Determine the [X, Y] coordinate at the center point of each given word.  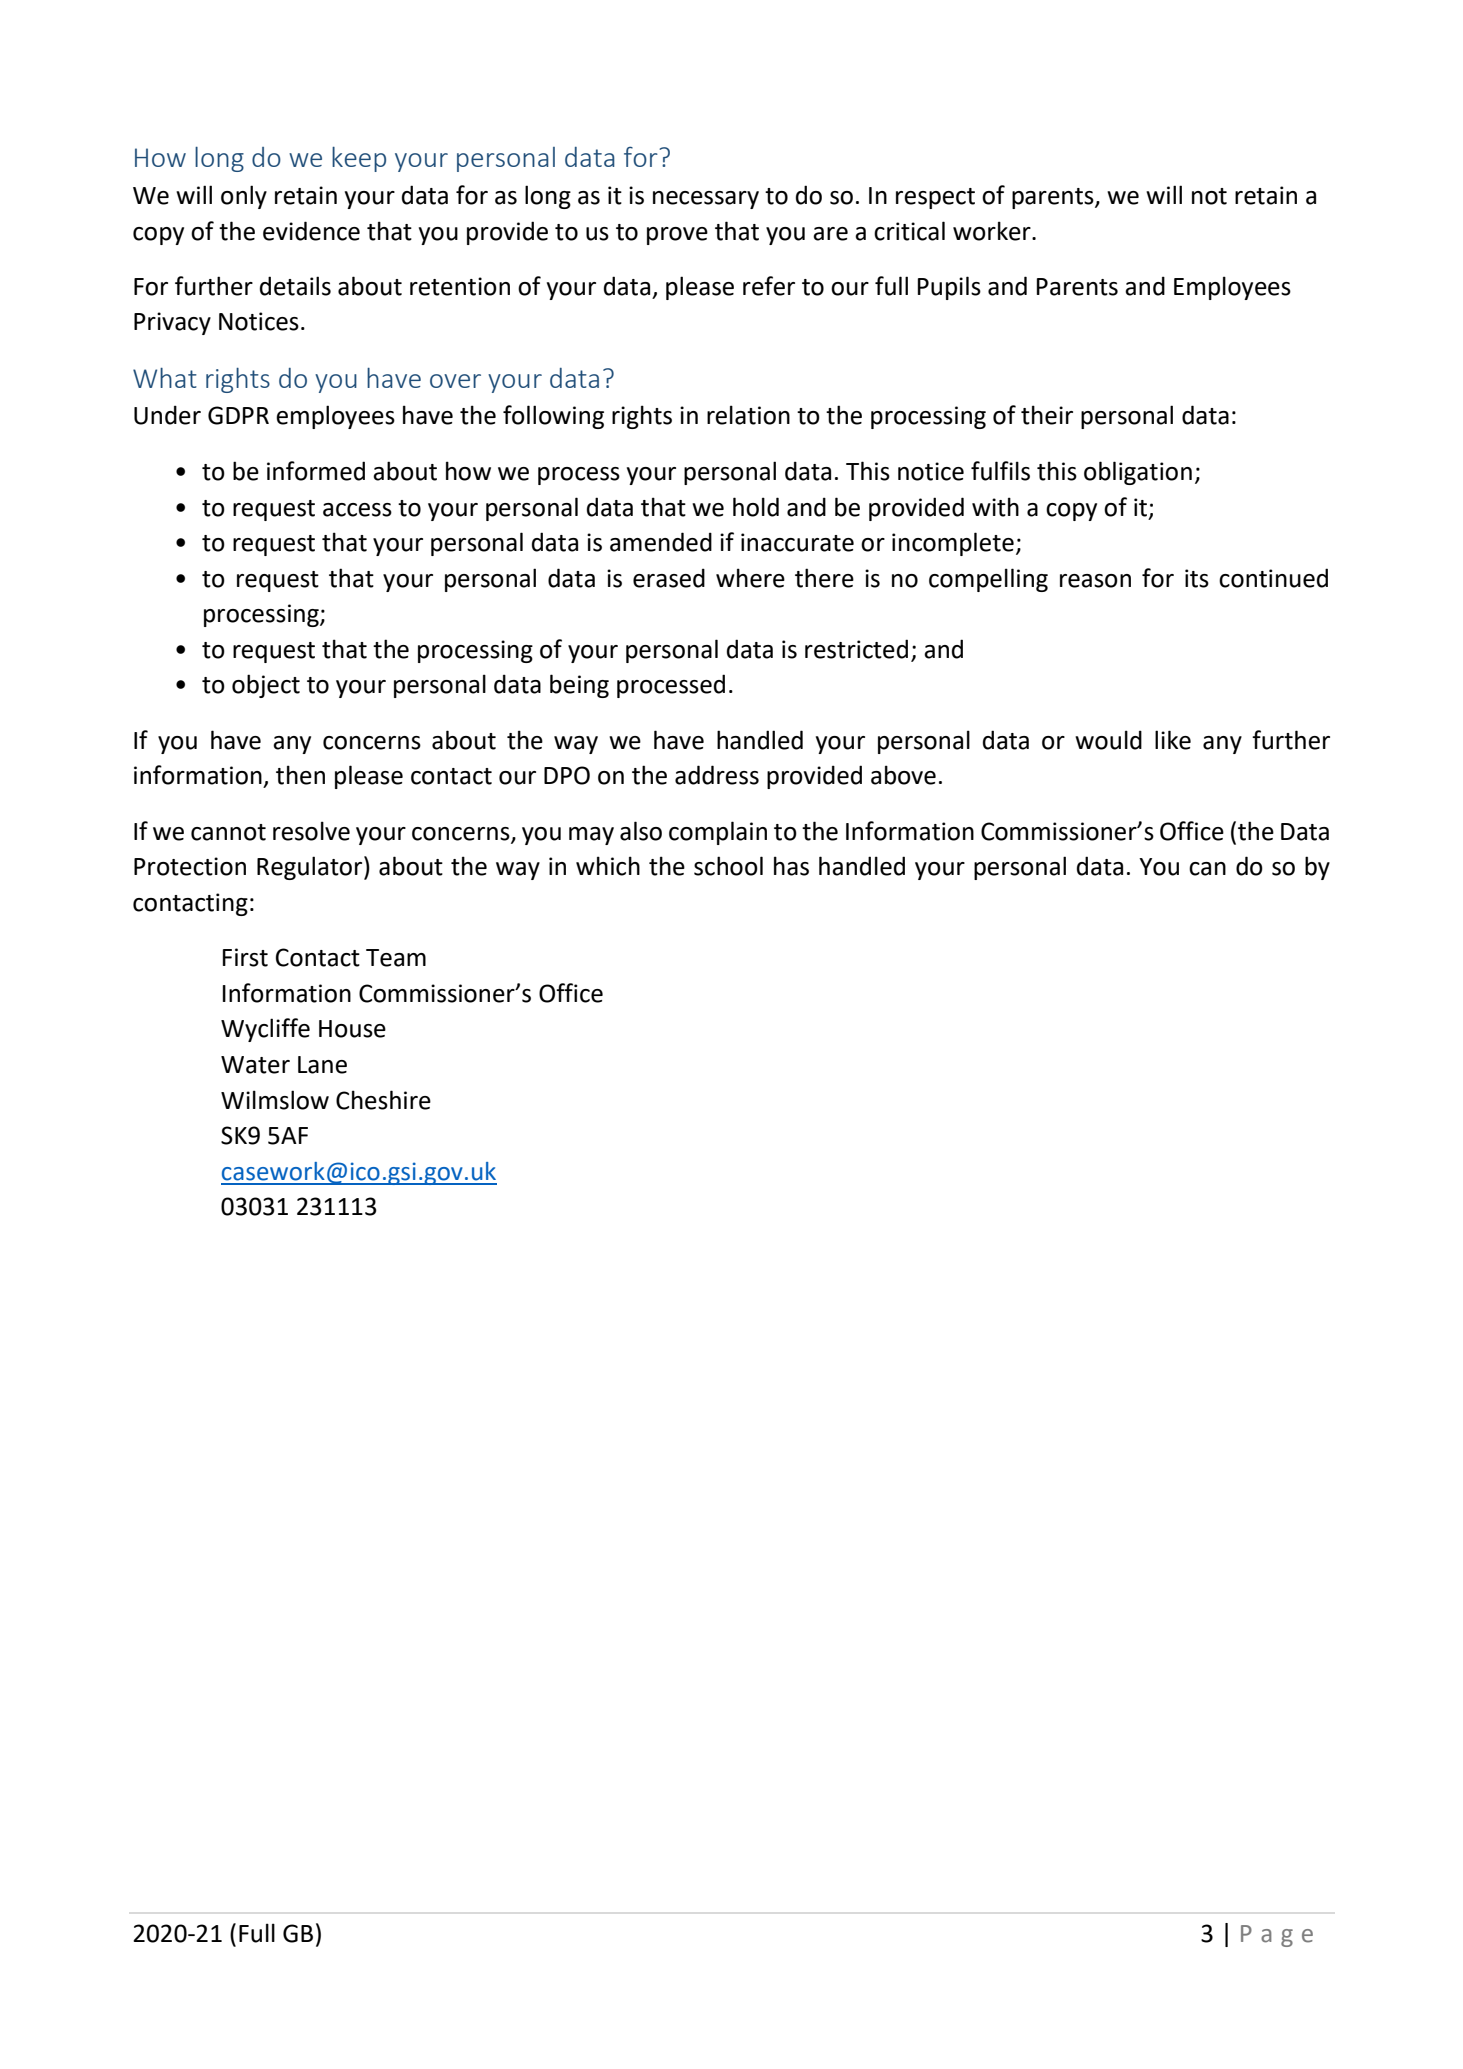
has [791, 866]
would [1108, 740]
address [717, 775]
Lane [322, 1065]
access [357, 510]
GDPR [238, 415]
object [266, 686]
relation [748, 415]
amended [661, 542]
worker [993, 231]
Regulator [311, 868]
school [728, 866]
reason [1095, 581]
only [244, 197]
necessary [706, 200]
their [1047, 415]
